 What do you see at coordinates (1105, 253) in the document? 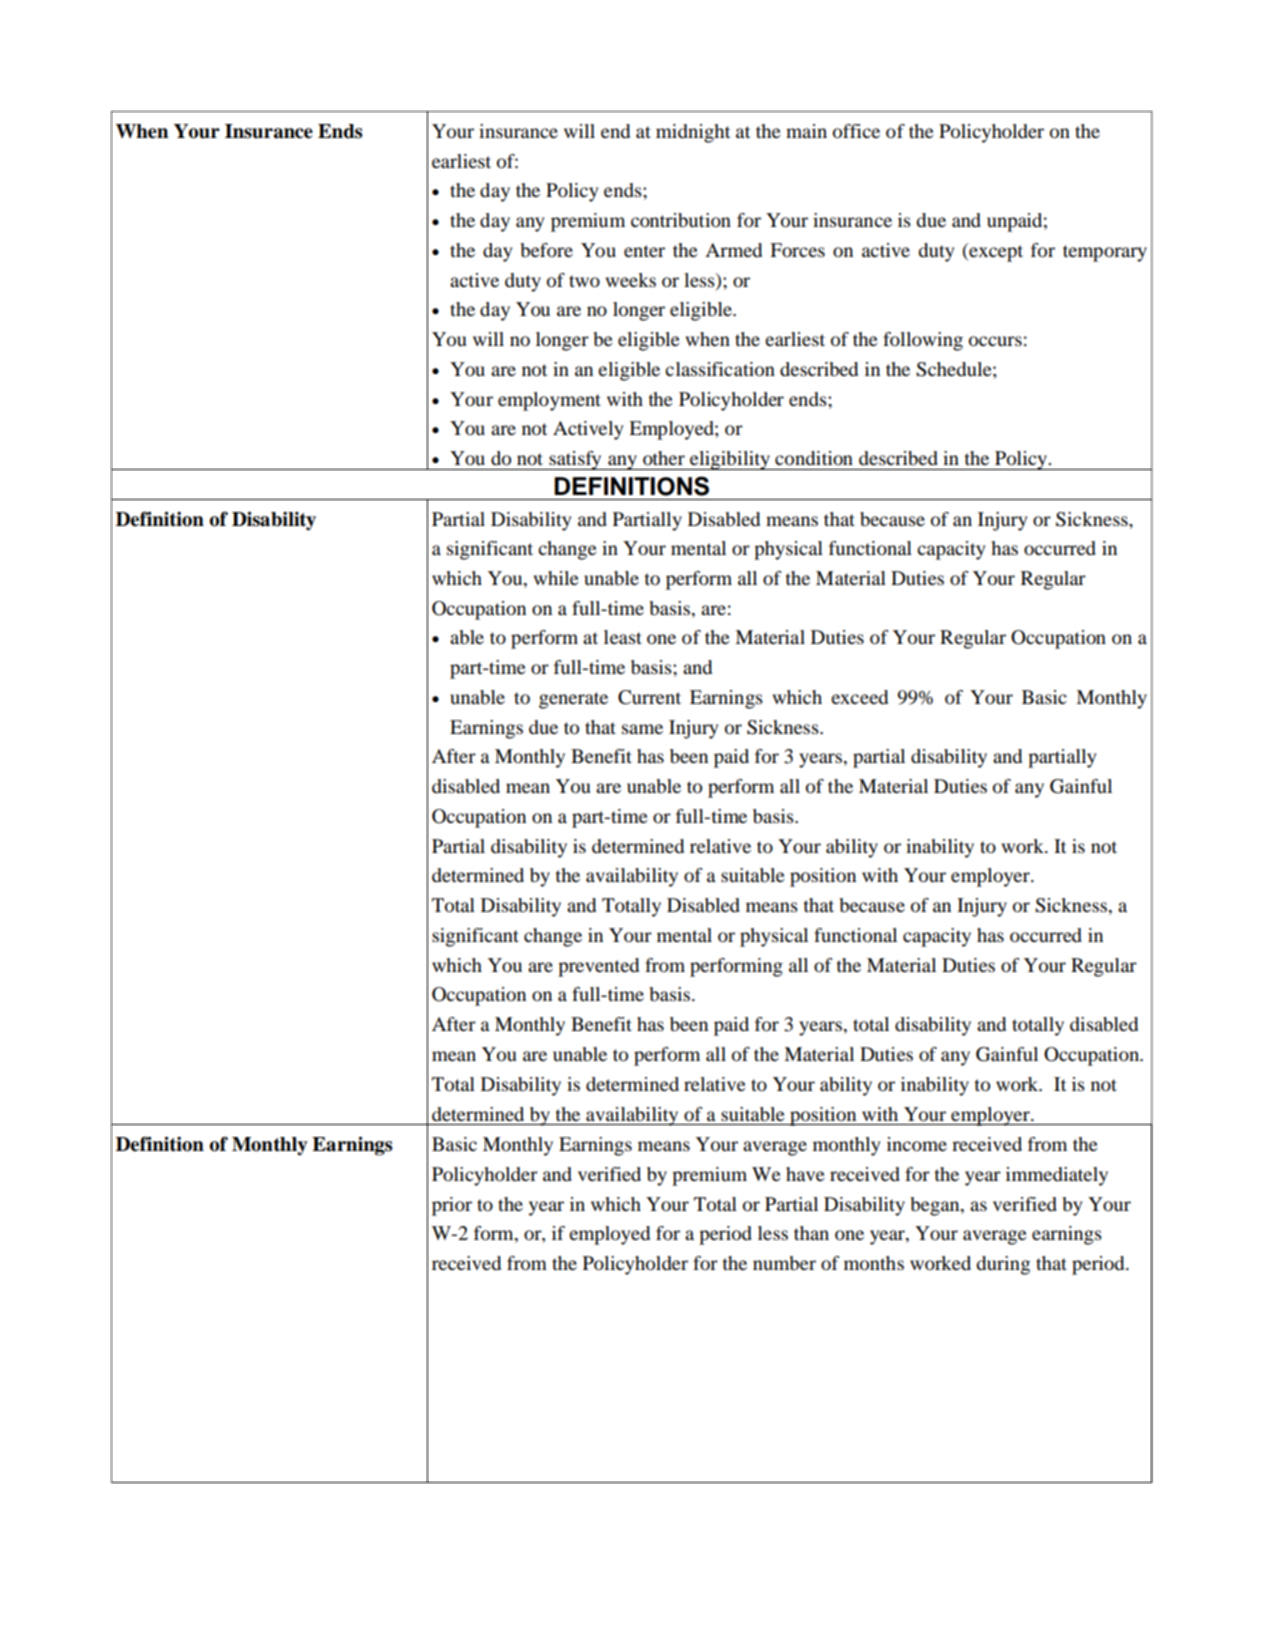
I see `temporary` at bounding box center [1105, 253].
